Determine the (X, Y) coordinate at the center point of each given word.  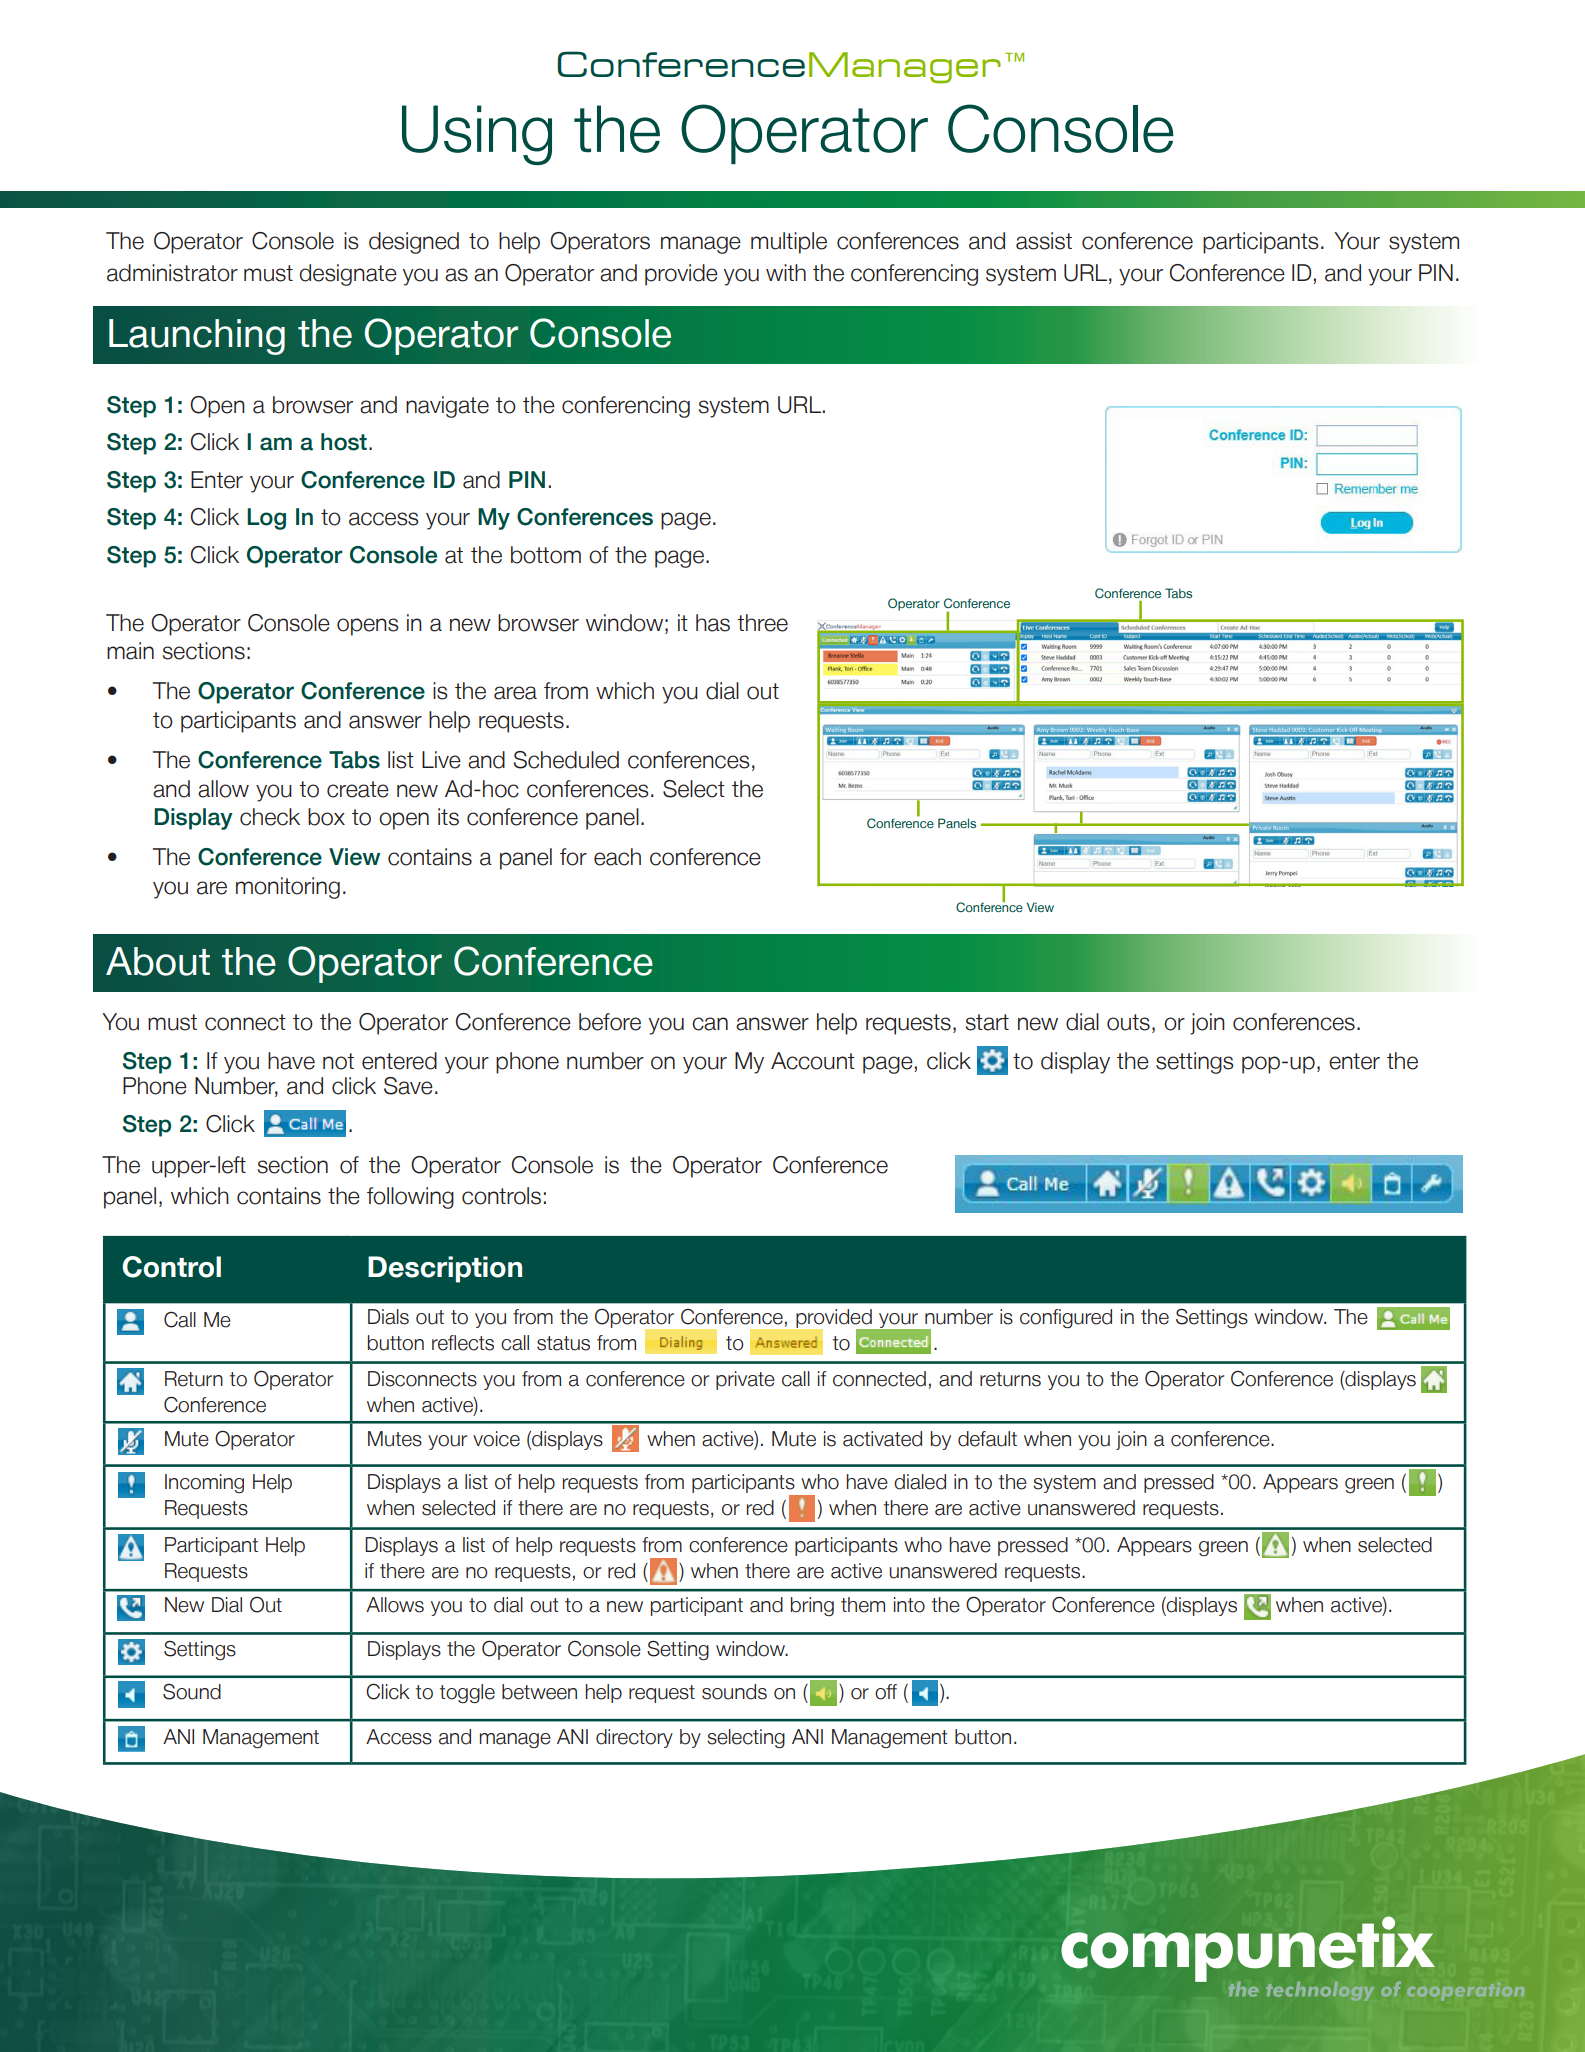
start (987, 1022)
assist (1044, 241)
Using (477, 135)
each (617, 857)
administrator (172, 273)
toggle (467, 1693)
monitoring (288, 888)
